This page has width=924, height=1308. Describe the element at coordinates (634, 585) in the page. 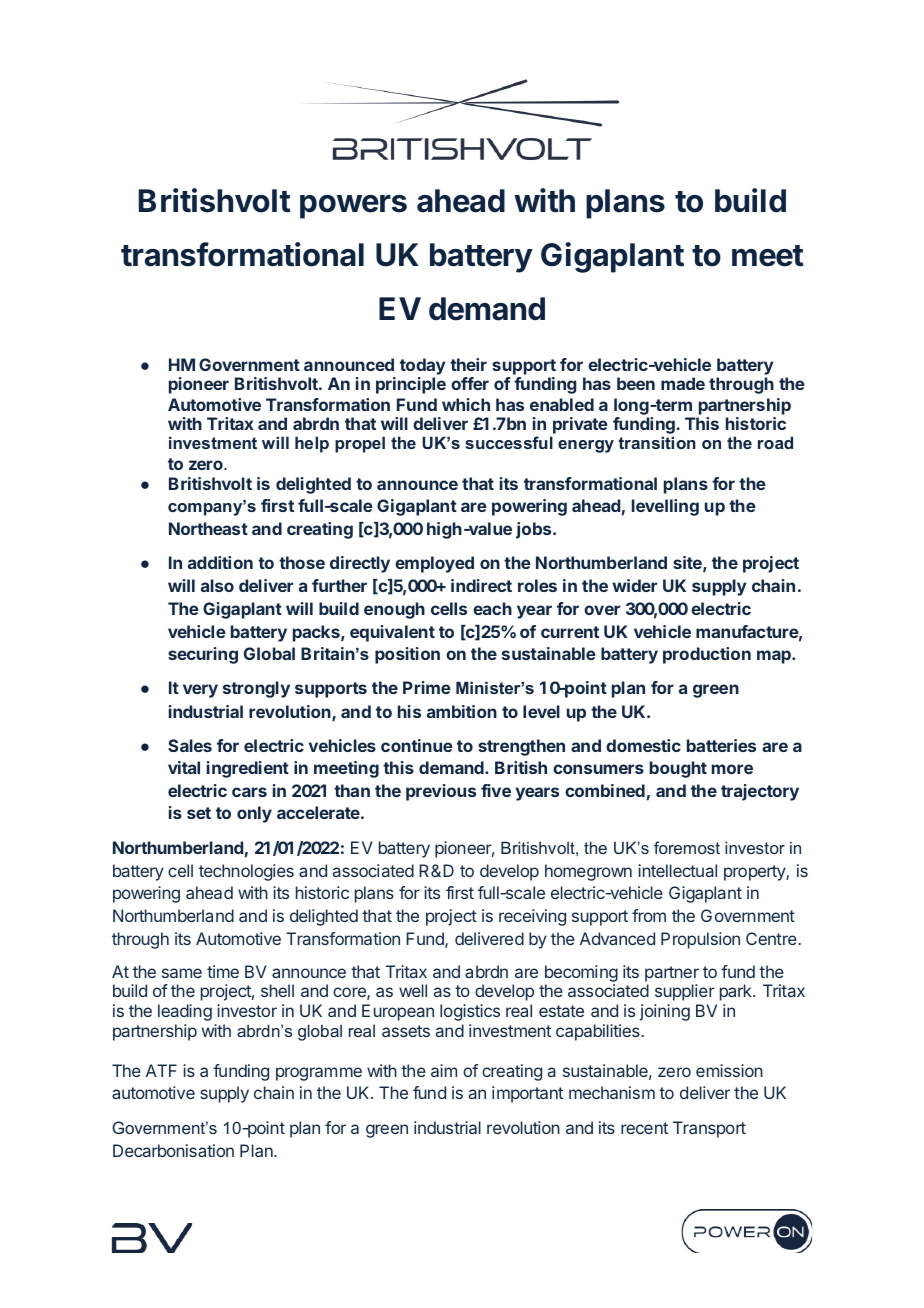

I see `wider` at that location.
